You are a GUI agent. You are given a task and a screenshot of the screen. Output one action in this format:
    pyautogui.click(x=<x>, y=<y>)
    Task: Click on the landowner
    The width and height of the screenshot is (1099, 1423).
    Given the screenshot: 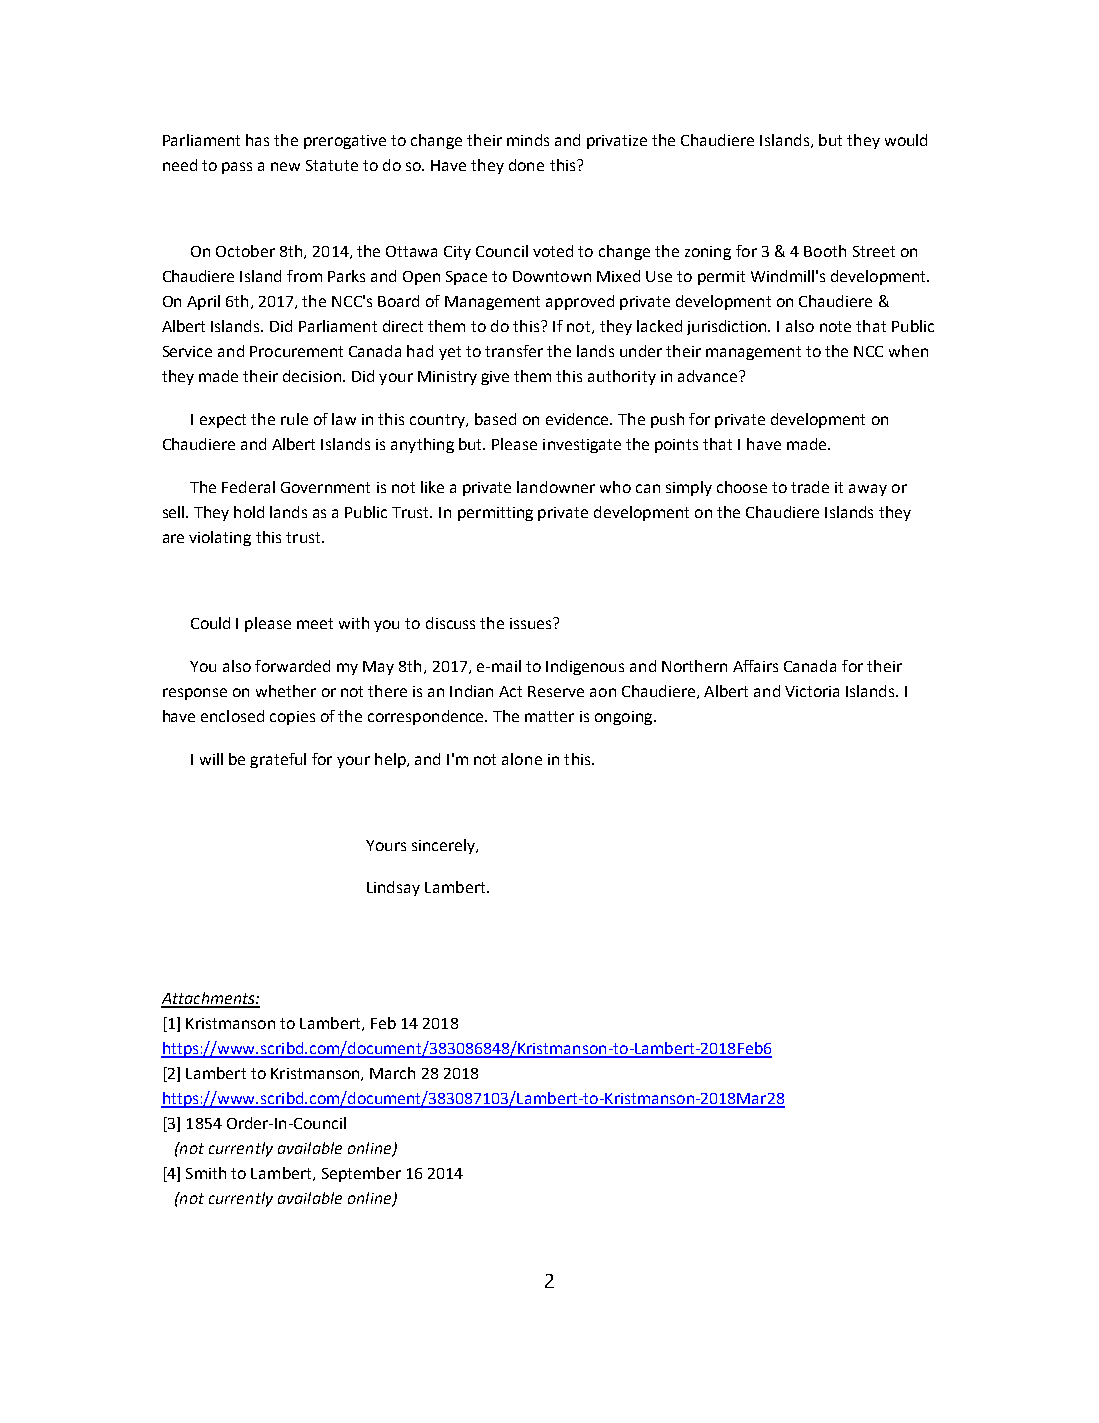 What is the action you would take?
    pyautogui.click(x=556, y=487)
